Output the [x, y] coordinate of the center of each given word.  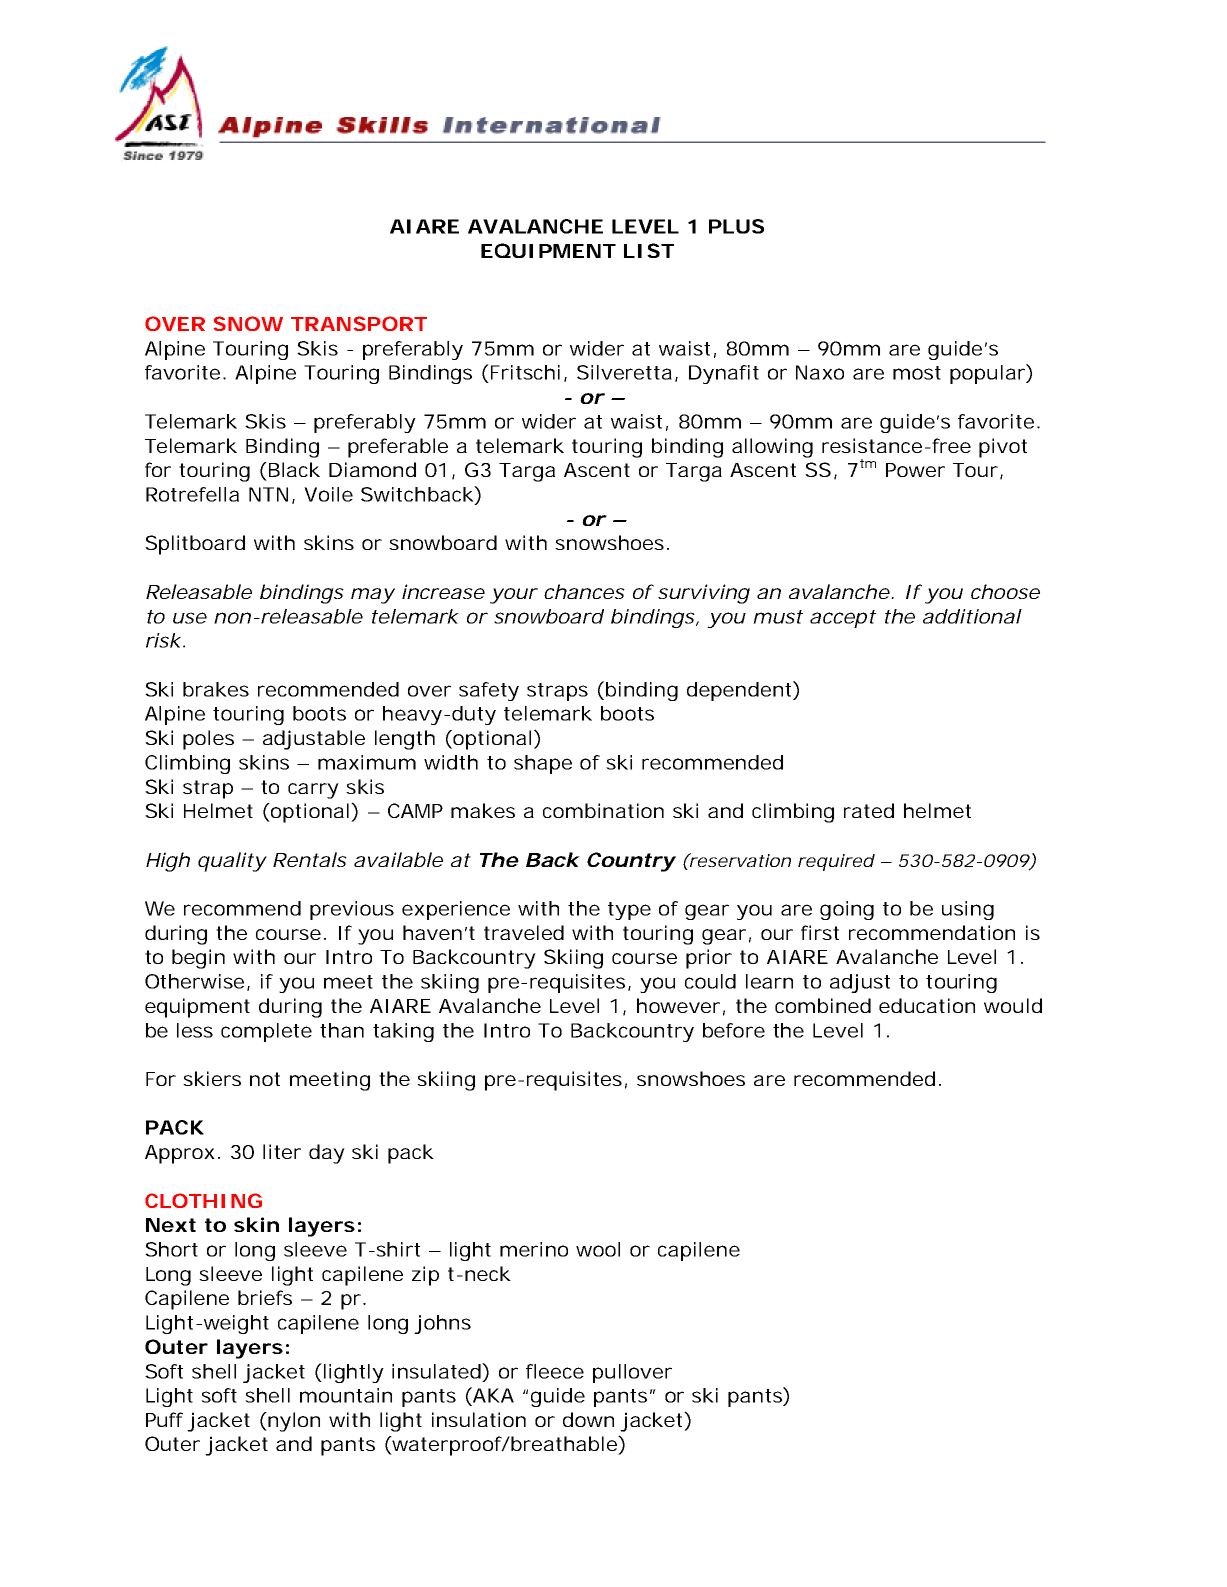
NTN [268, 494]
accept [843, 619]
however [678, 1005]
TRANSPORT [359, 323]
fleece [555, 1371]
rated [869, 810]
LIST [648, 250]
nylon [293, 1422]
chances [584, 591]
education [927, 1005]
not [265, 1079]
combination [603, 810]
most [917, 373]
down [588, 1419]
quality [232, 862]
